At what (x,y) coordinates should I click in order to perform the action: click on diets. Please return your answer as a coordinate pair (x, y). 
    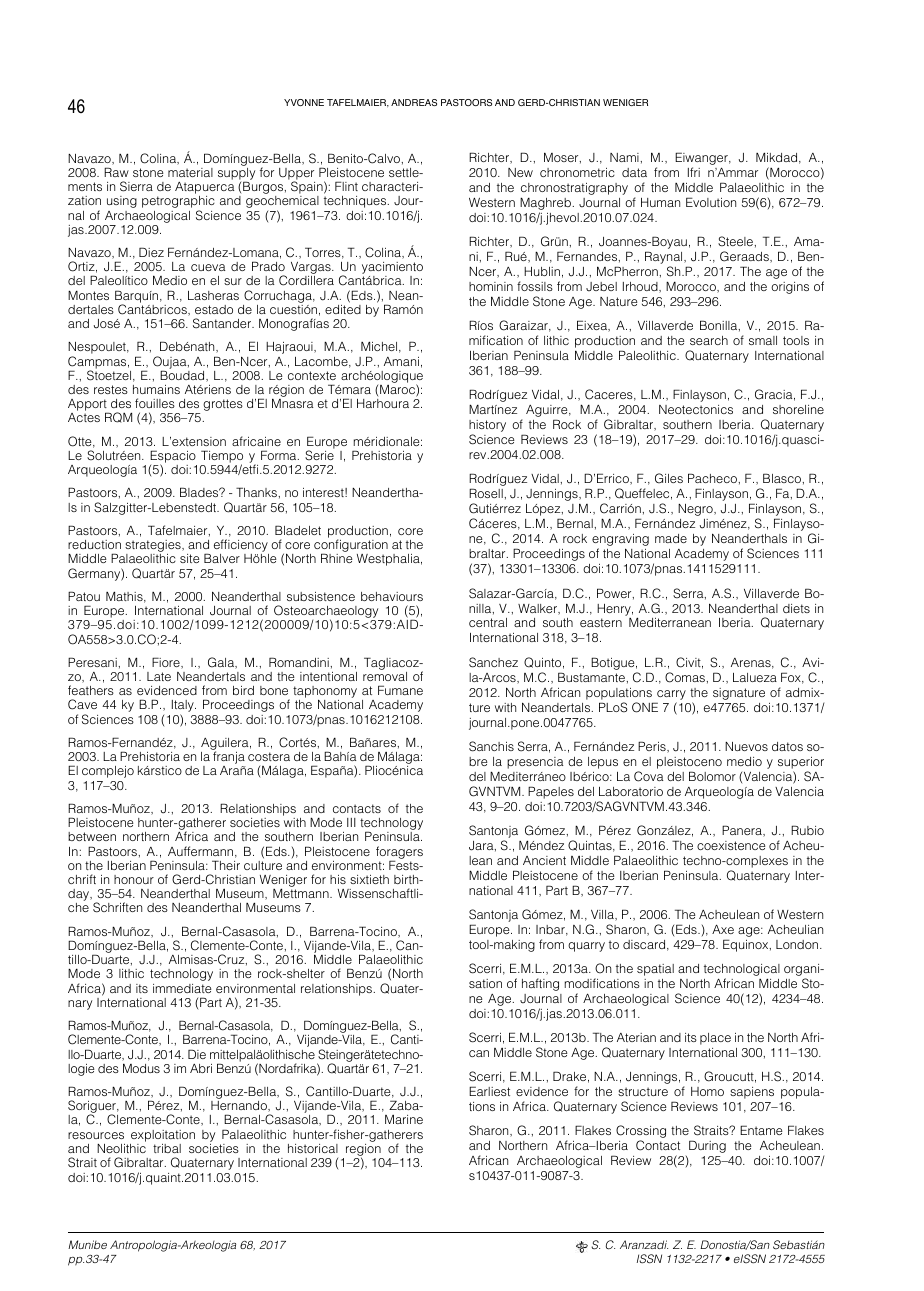
    Looking at the image, I should click on (796, 608).
